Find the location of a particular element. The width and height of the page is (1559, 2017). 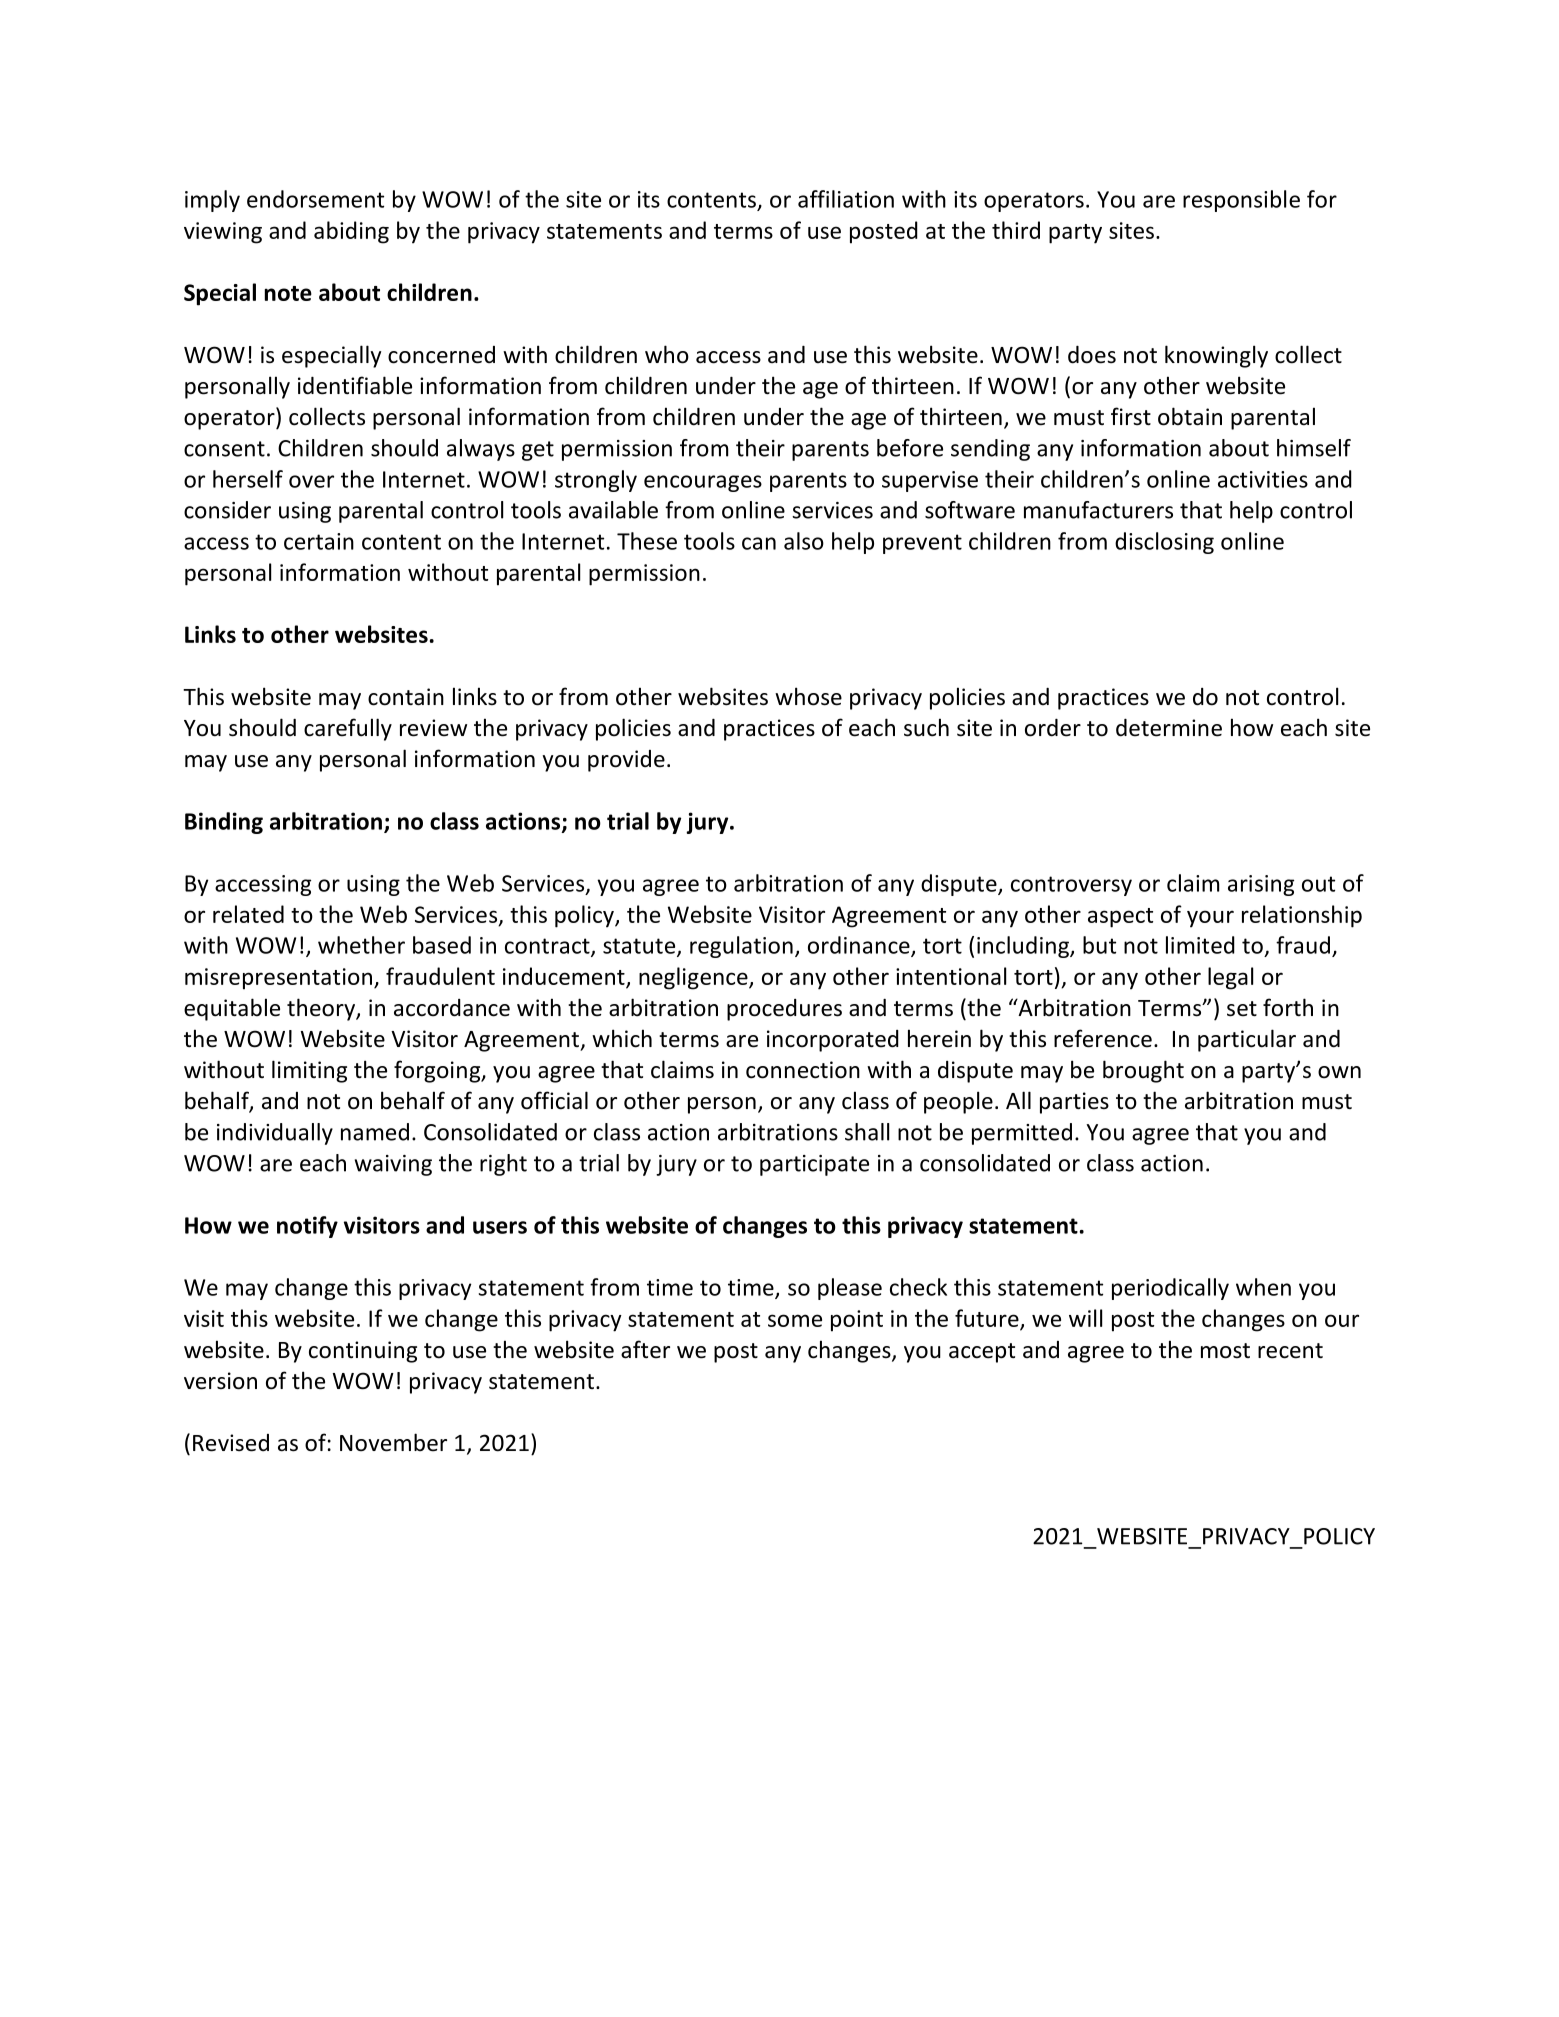

provide is located at coordinates (626, 761).
